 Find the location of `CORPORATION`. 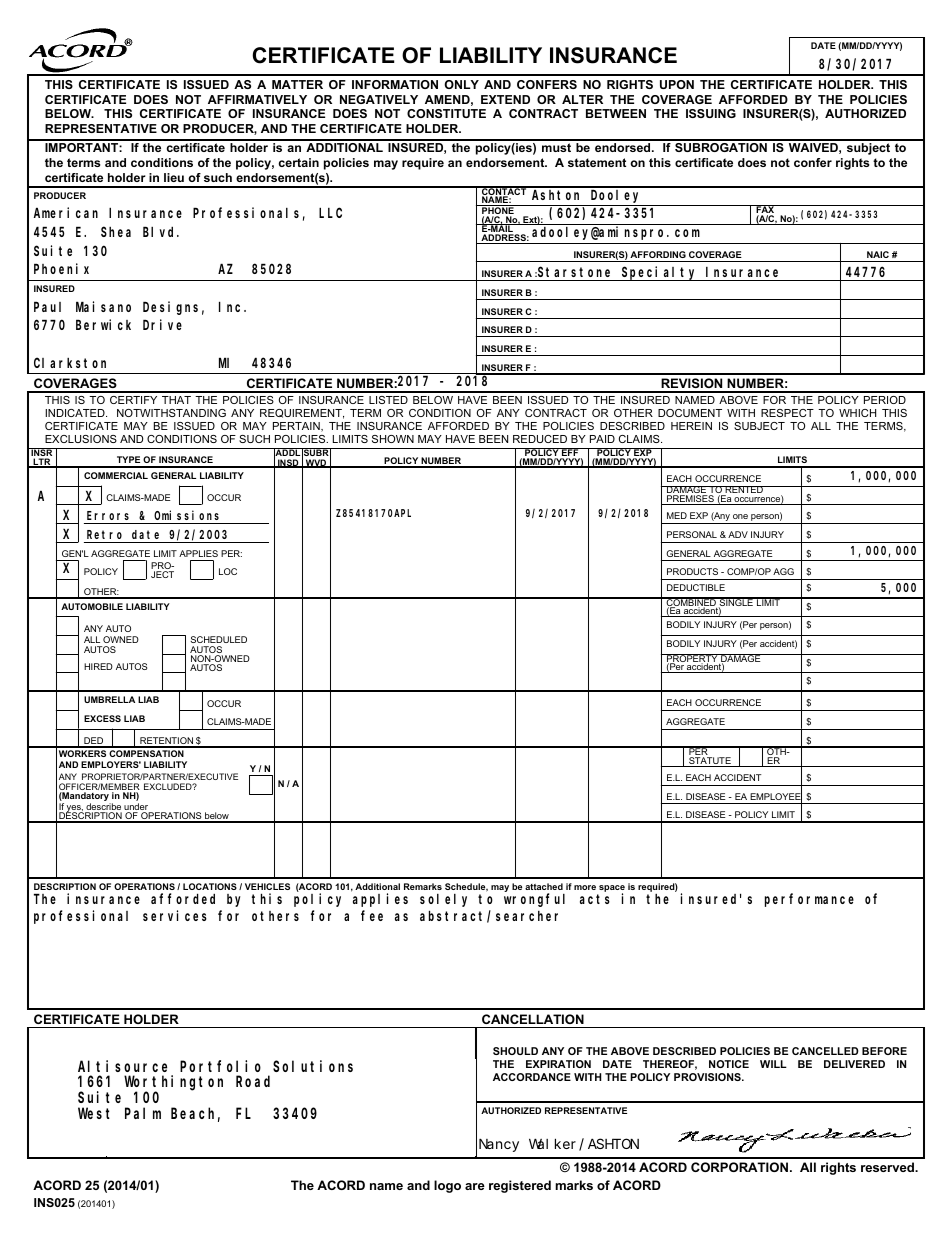

CORPORATION is located at coordinates (739, 1167).
